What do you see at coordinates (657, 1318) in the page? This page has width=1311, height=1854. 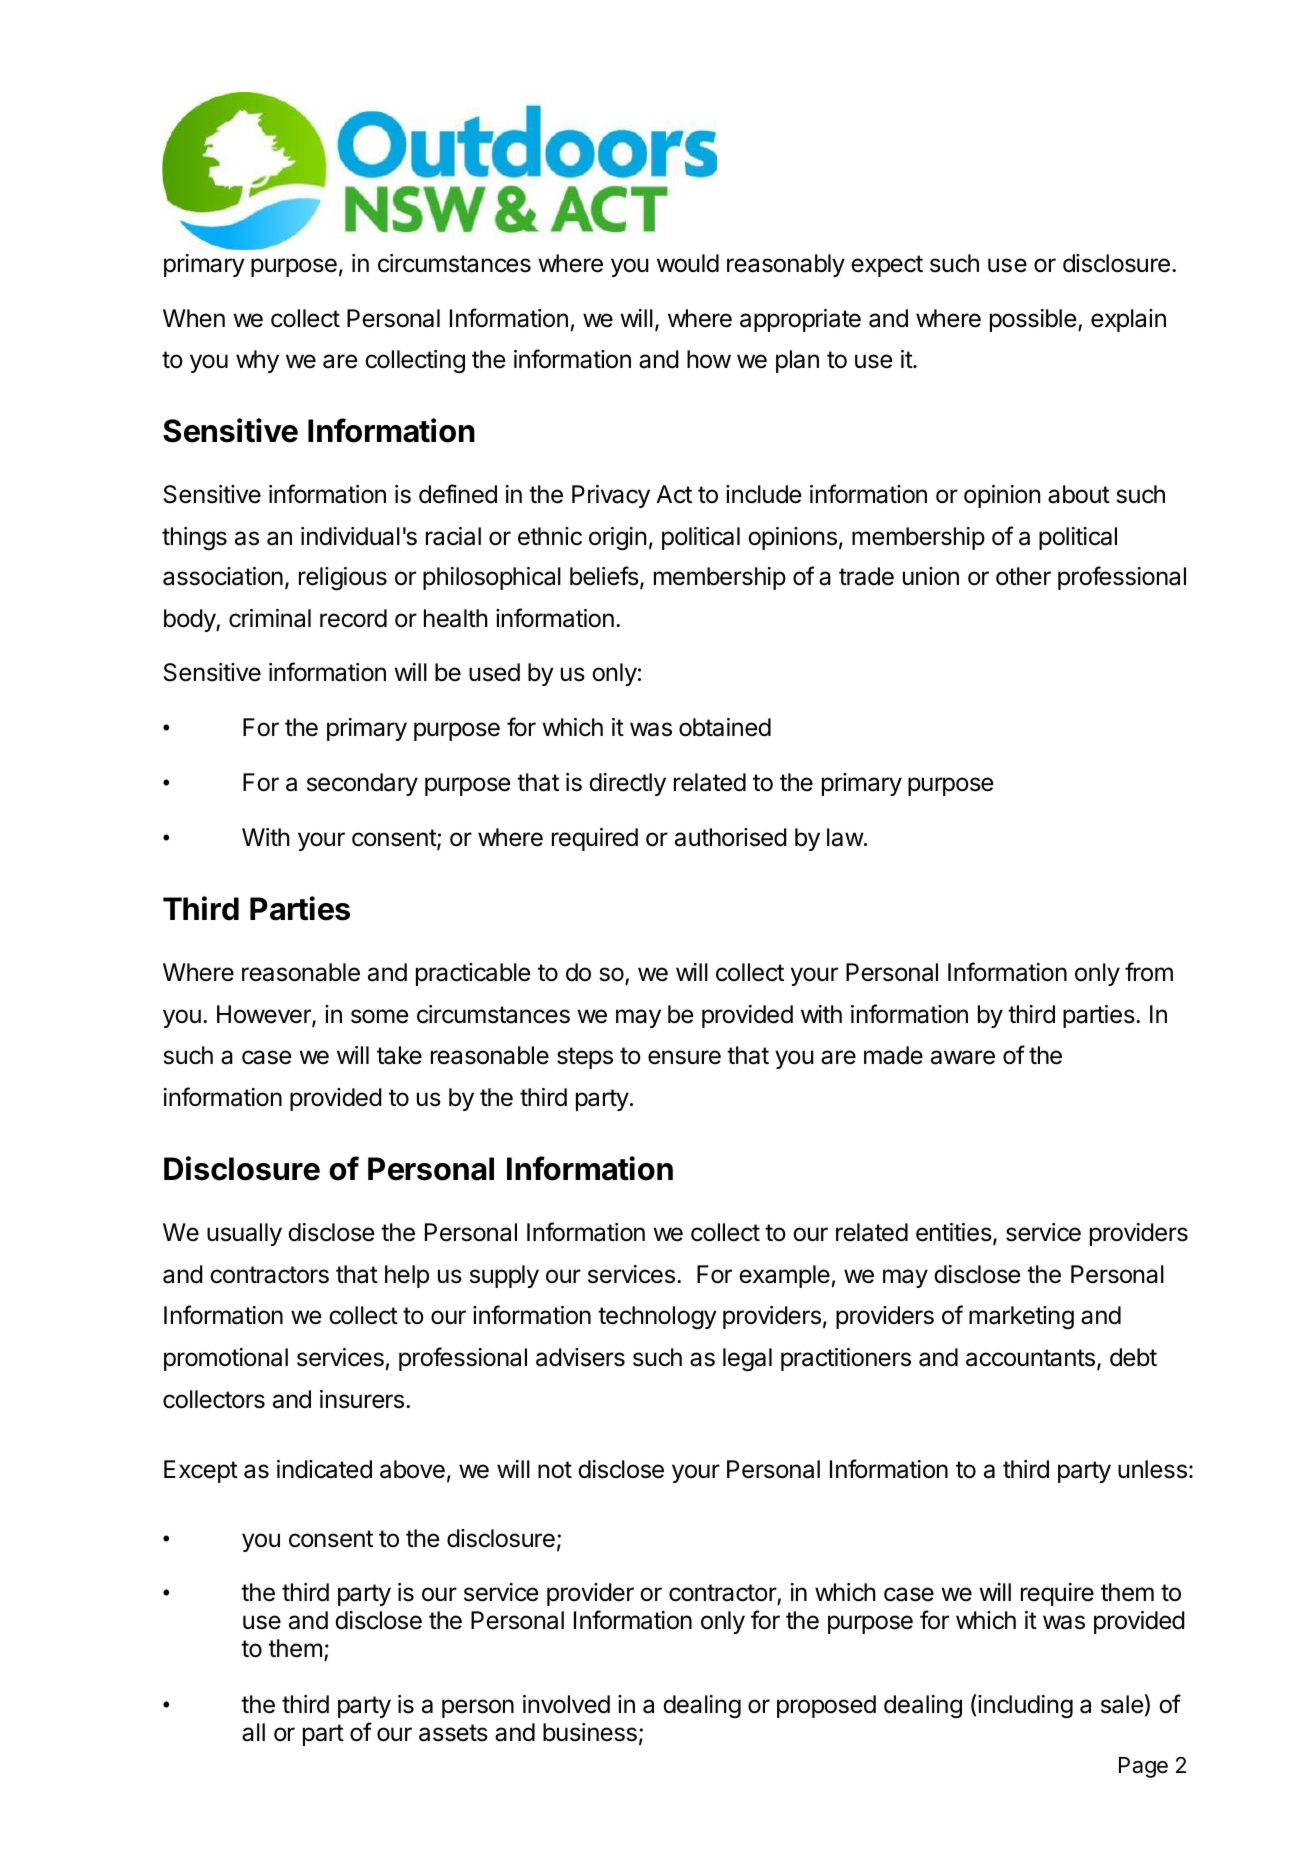 I see `technology` at bounding box center [657, 1318].
